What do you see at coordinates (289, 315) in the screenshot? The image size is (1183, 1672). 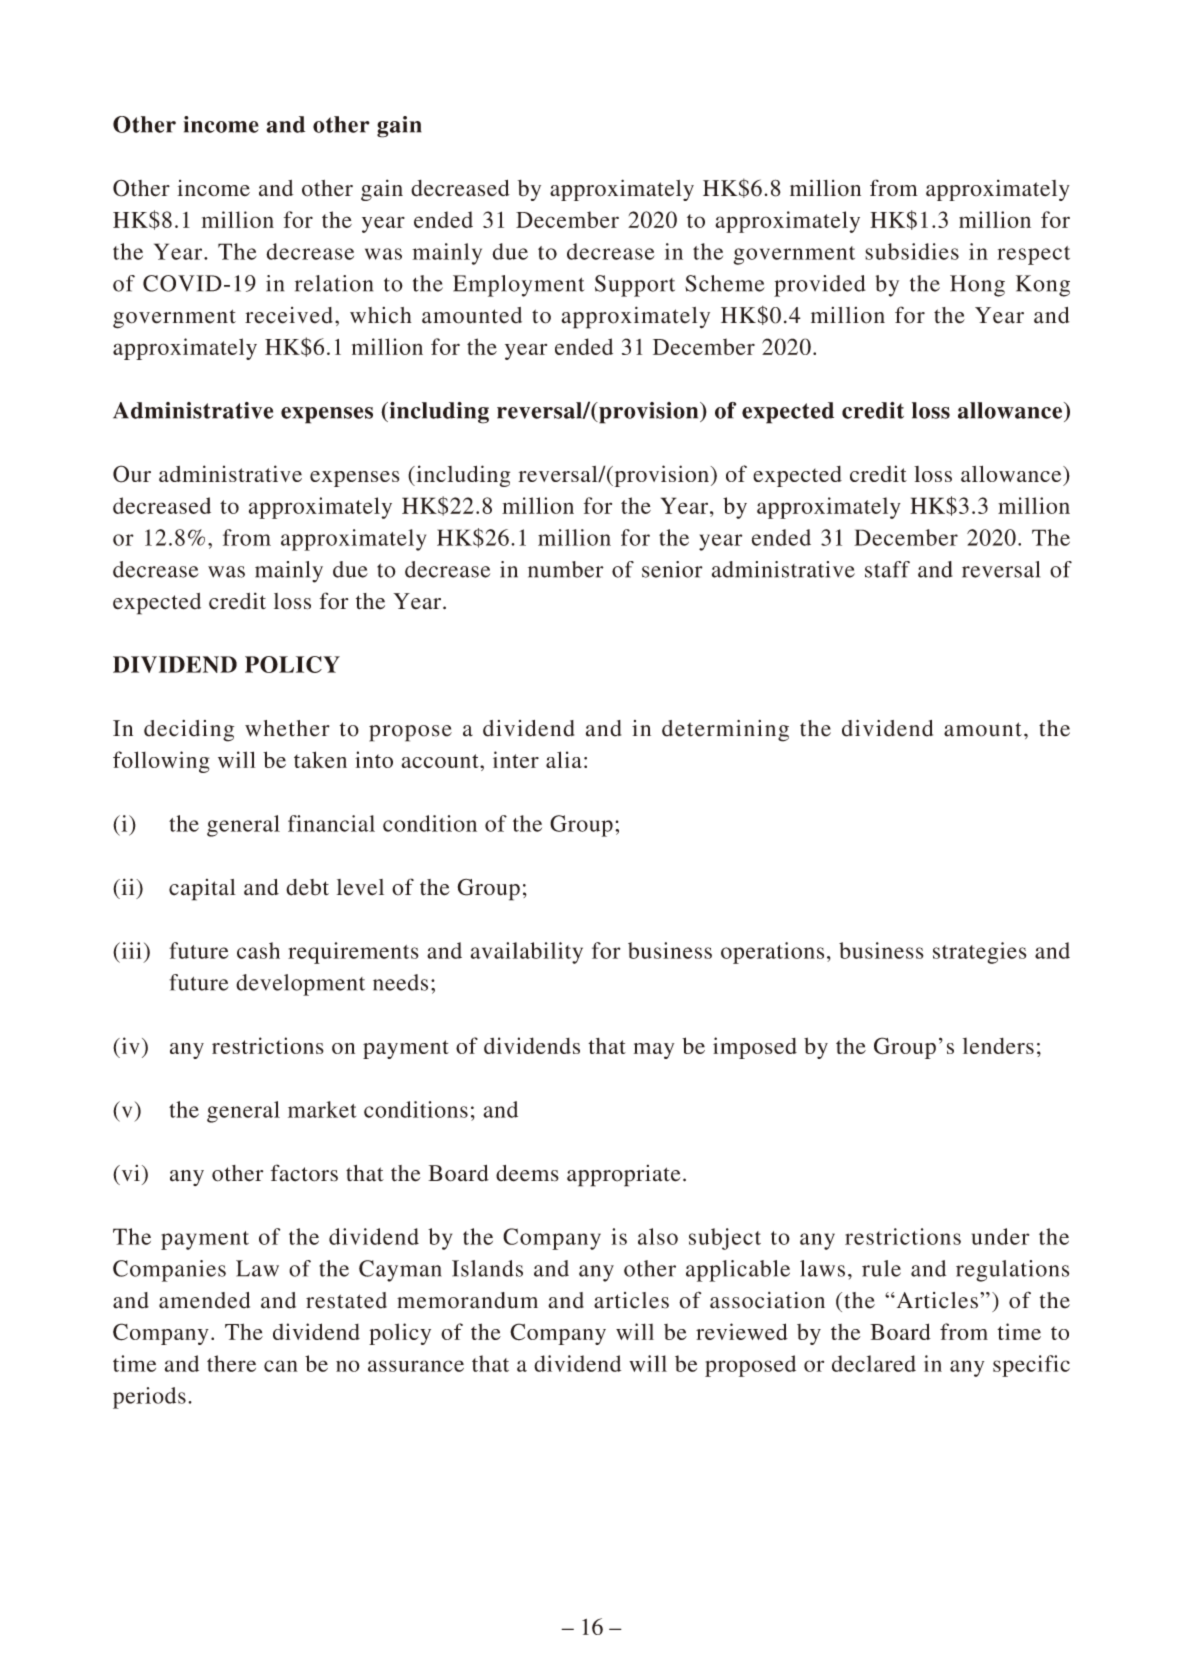 I see `received` at bounding box center [289, 315].
